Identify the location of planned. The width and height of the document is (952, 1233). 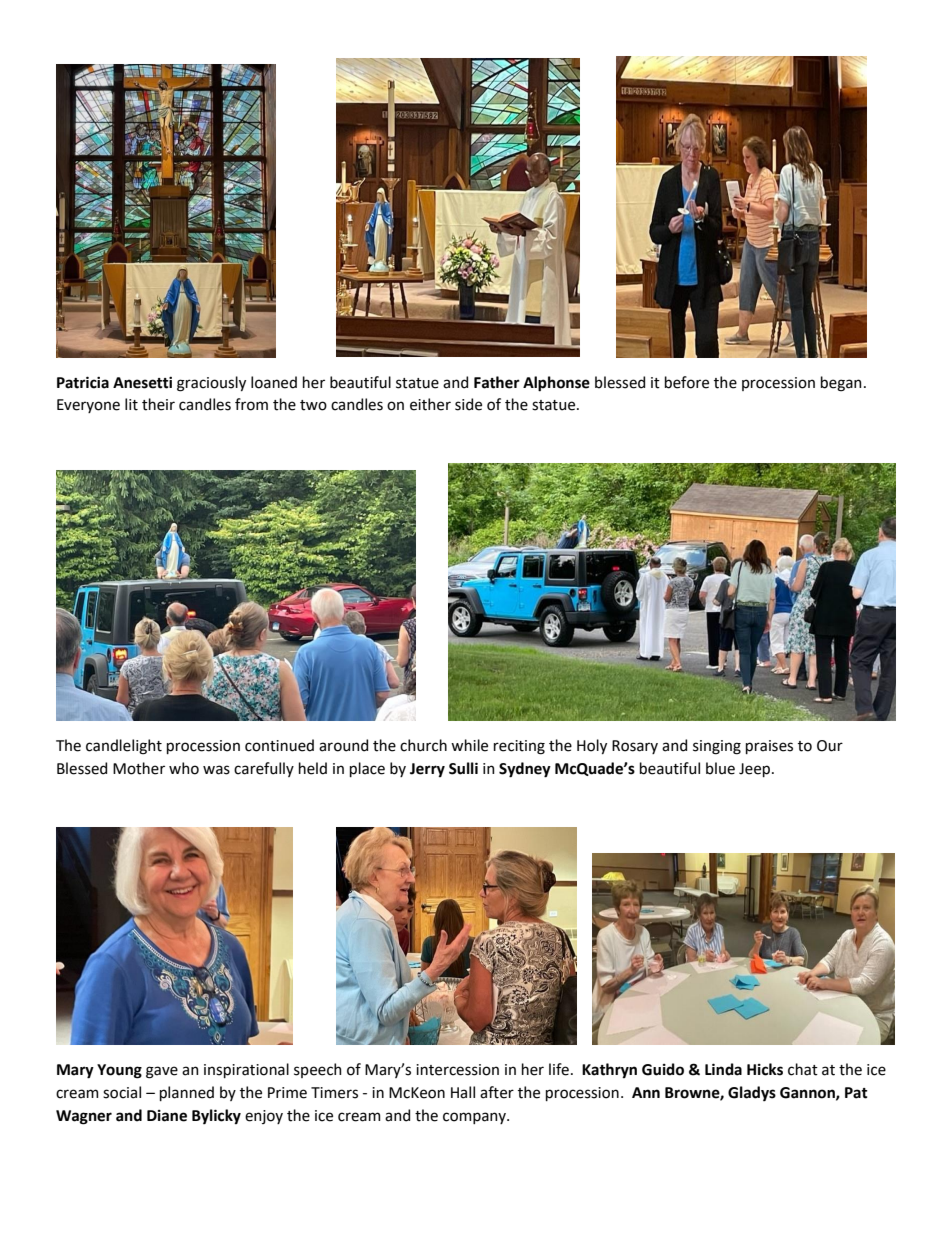
(187, 1093).
